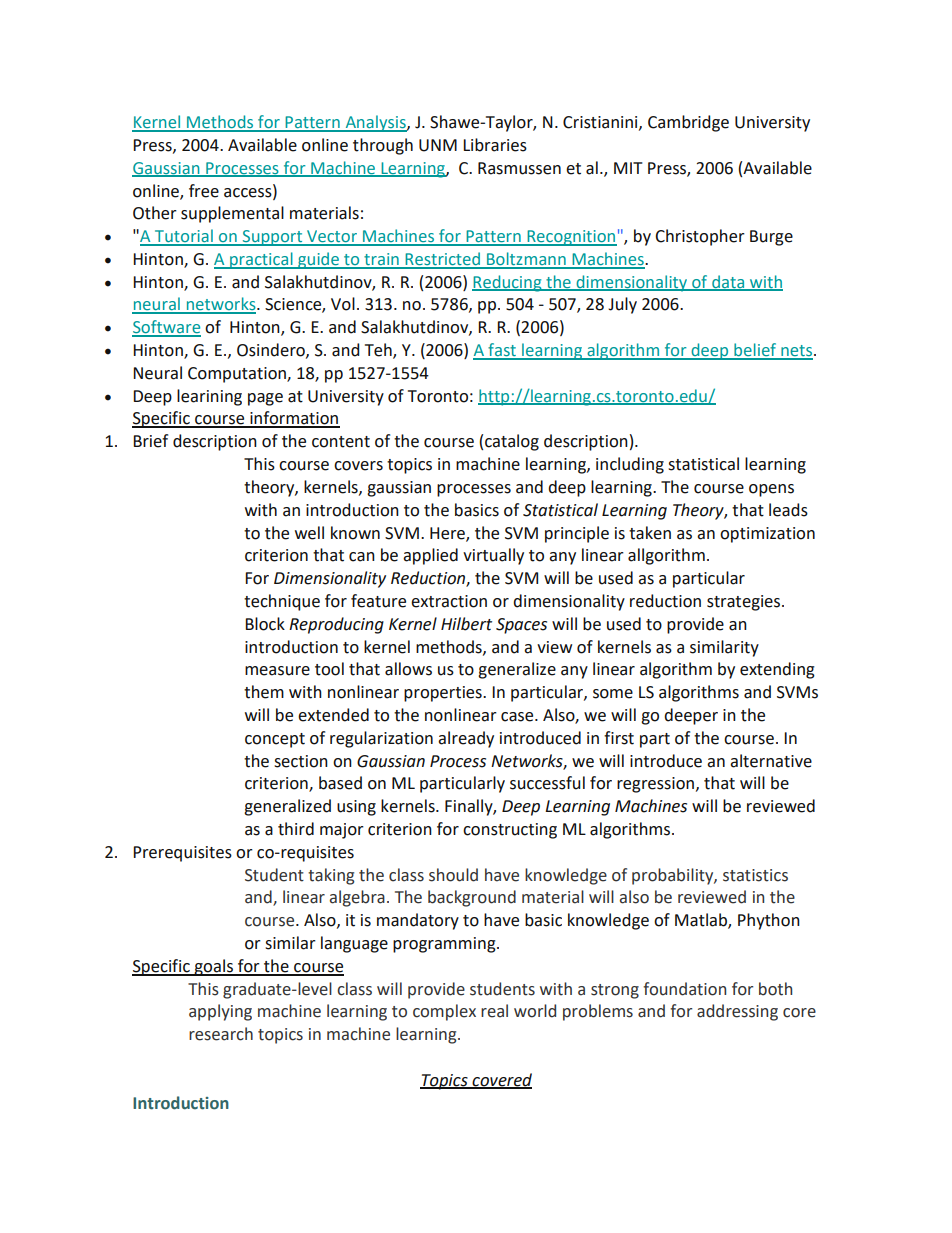 This page has height=1233, width=952. Describe the element at coordinates (238, 375) in the page. I see `Computation` at that location.
